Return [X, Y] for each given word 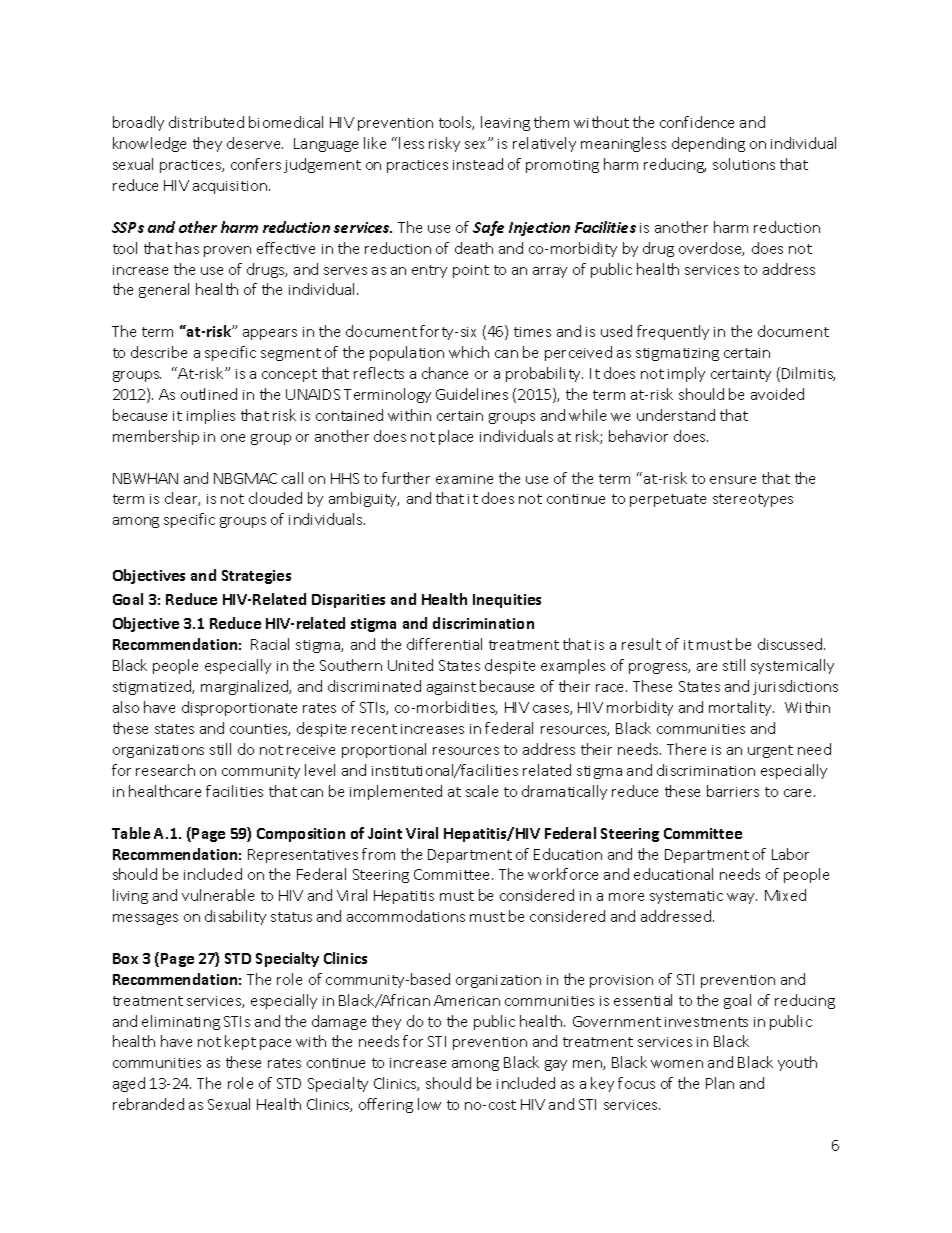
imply [686, 374]
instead [478, 164]
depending [708, 144]
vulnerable [218, 895]
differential [444, 644]
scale [482, 791]
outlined [209, 394]
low [429, 1104]
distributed [206, 122]
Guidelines [472, 394]
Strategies [256, 577]
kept [240, 1042]
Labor [790, 854]
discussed [791, 644]
